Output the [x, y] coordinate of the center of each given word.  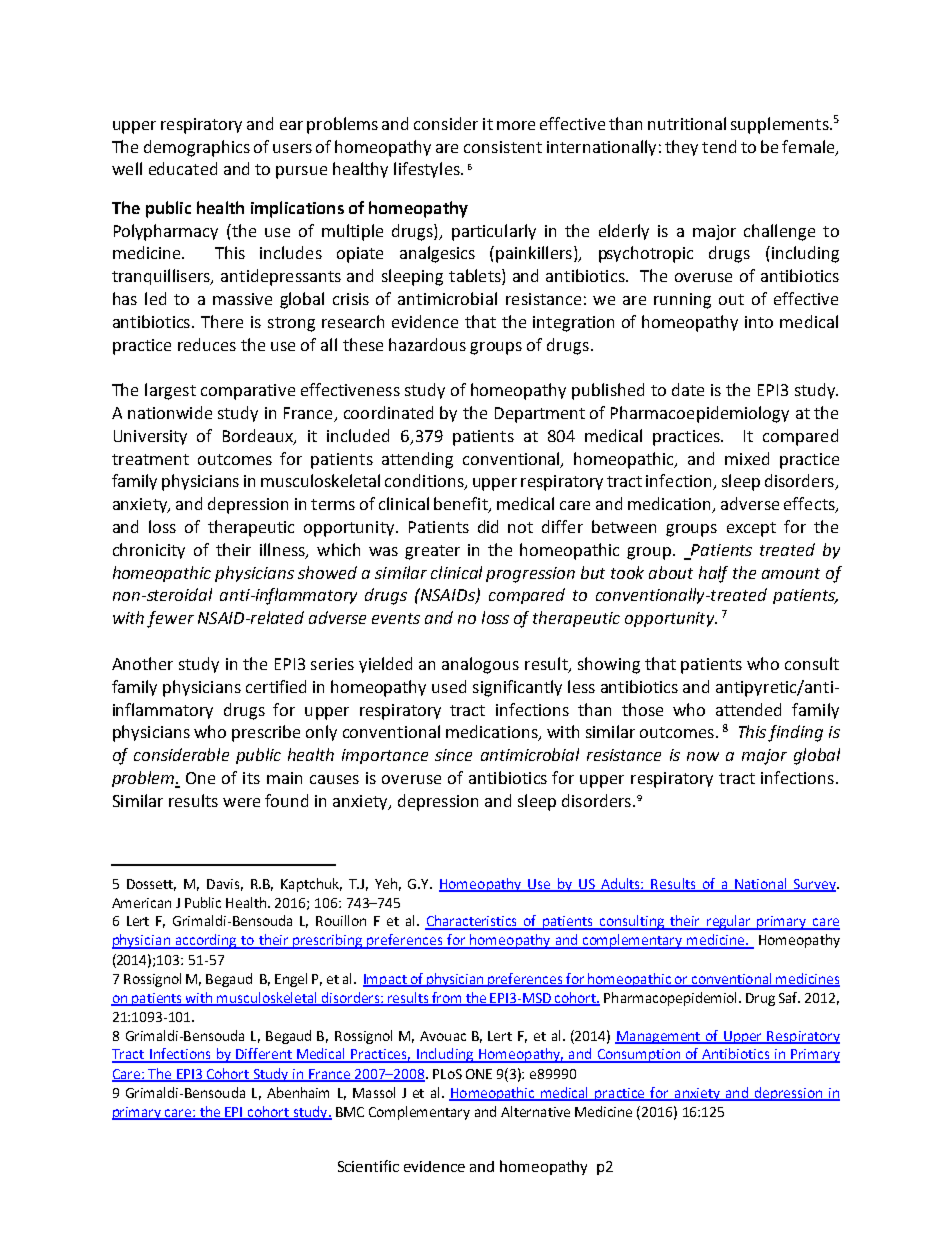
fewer [170, 619]
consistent [503, 147]
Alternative [535, 1111]
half [713, 574]
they [681, 148]
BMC [350, 1112]
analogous [480, 665]
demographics [197, 148]
